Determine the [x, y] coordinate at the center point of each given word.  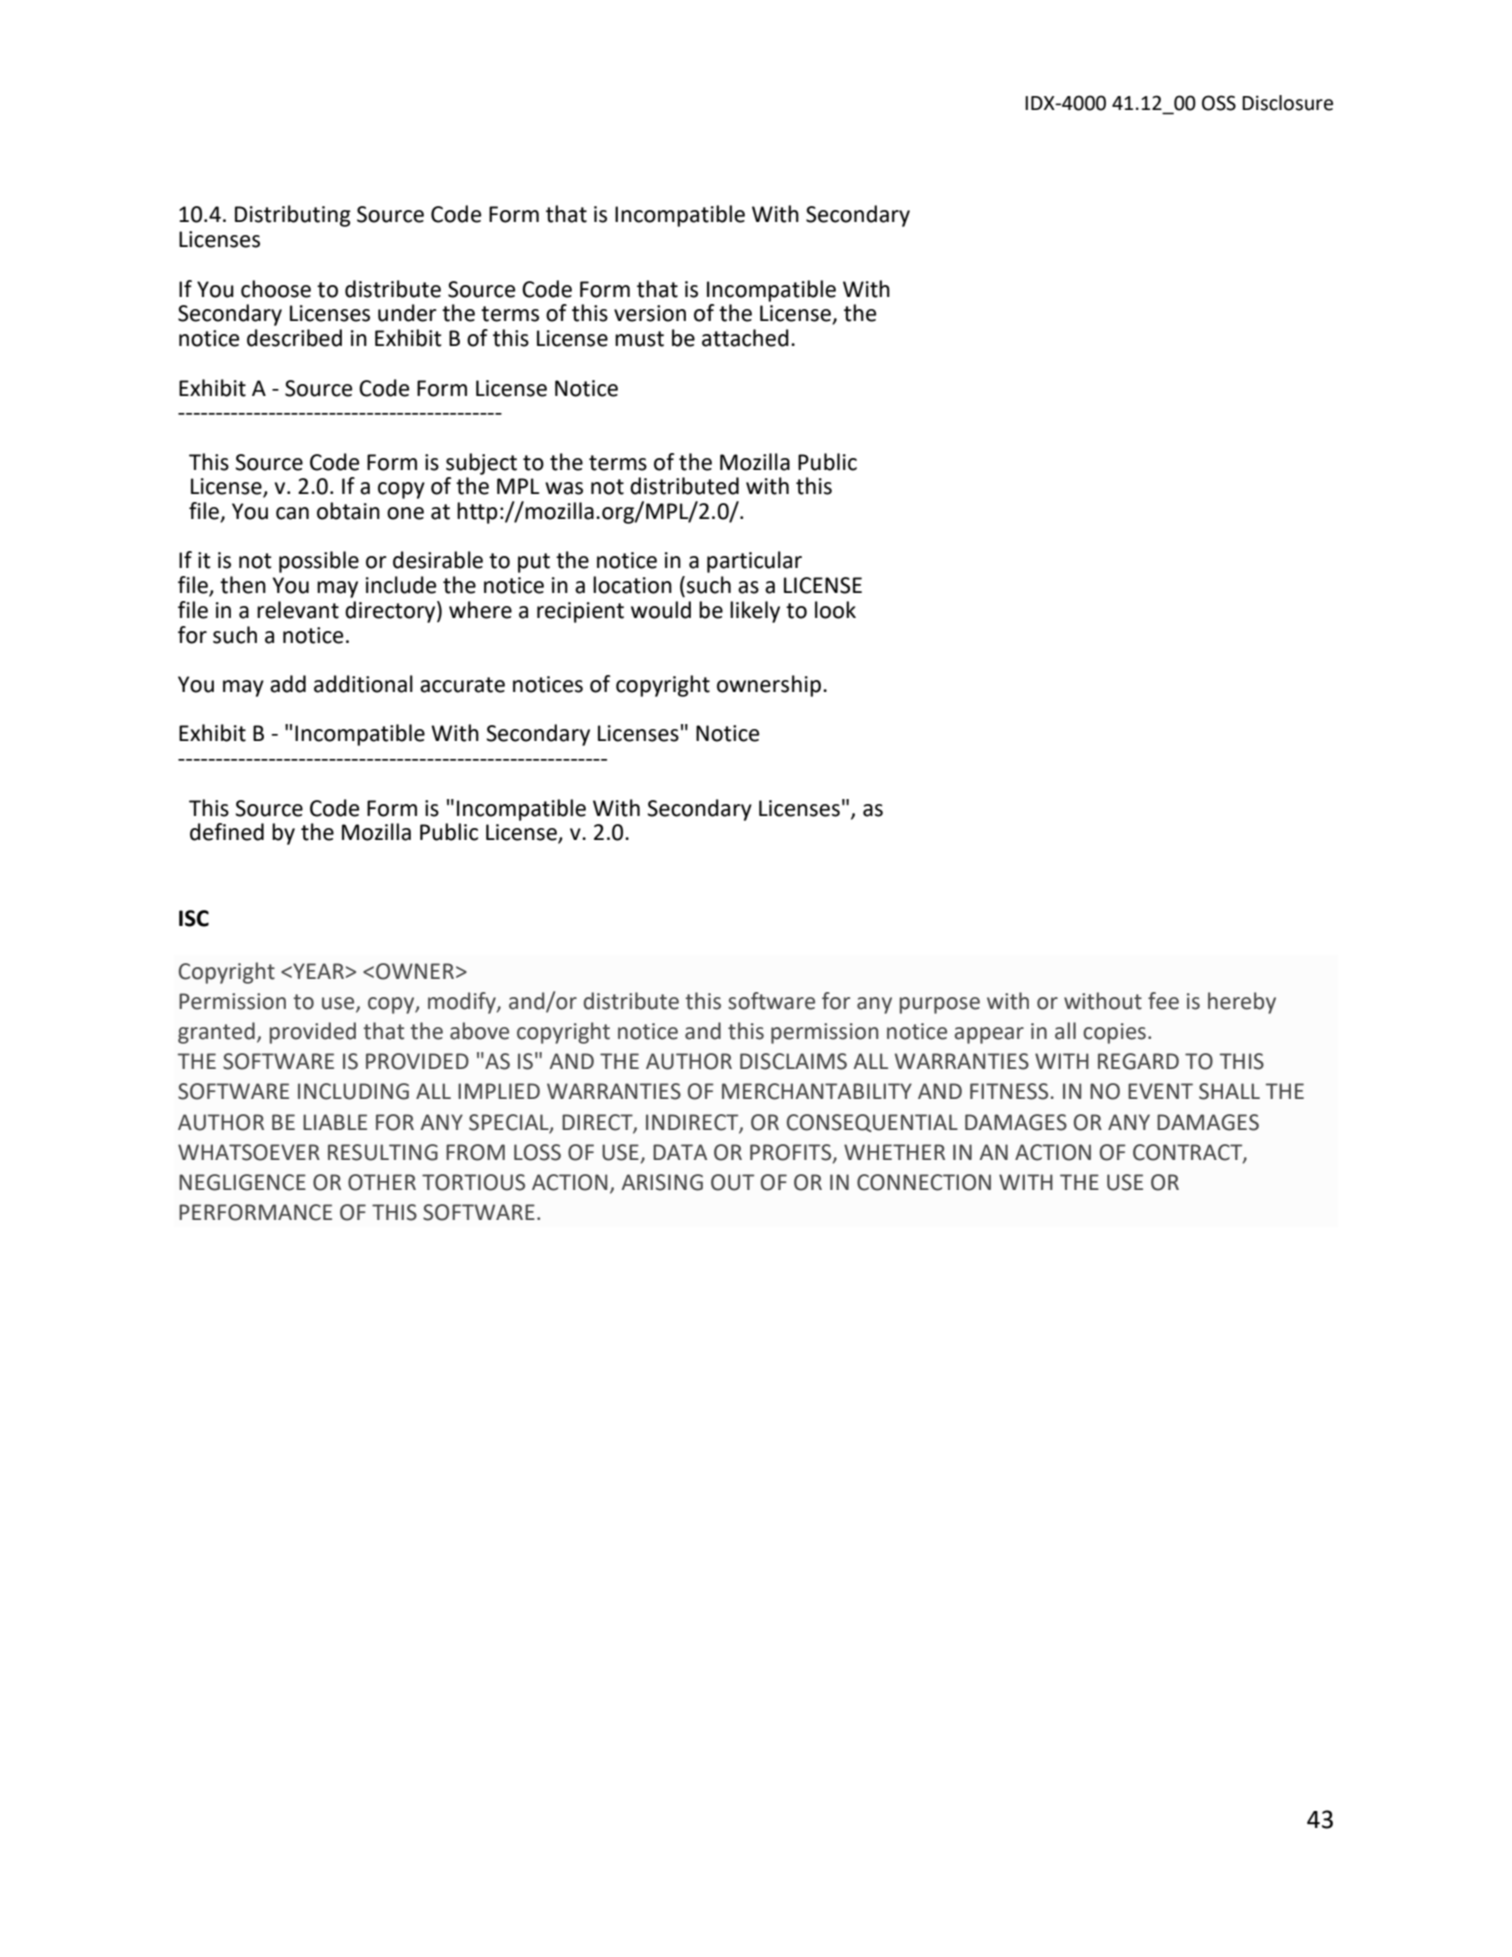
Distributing [293, 216]
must [639, 339]
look [835, 610]
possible [319, 562]
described [294, 338]
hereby [1242, 1003]
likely [755, 612]
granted [216, 1033]
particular [754, 562]
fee [1163, 1001]
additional [363, 684]
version [650, 313]
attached [745, 338]
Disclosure [1287, 103]
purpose [940, 1005]
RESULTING [383, 1152]
